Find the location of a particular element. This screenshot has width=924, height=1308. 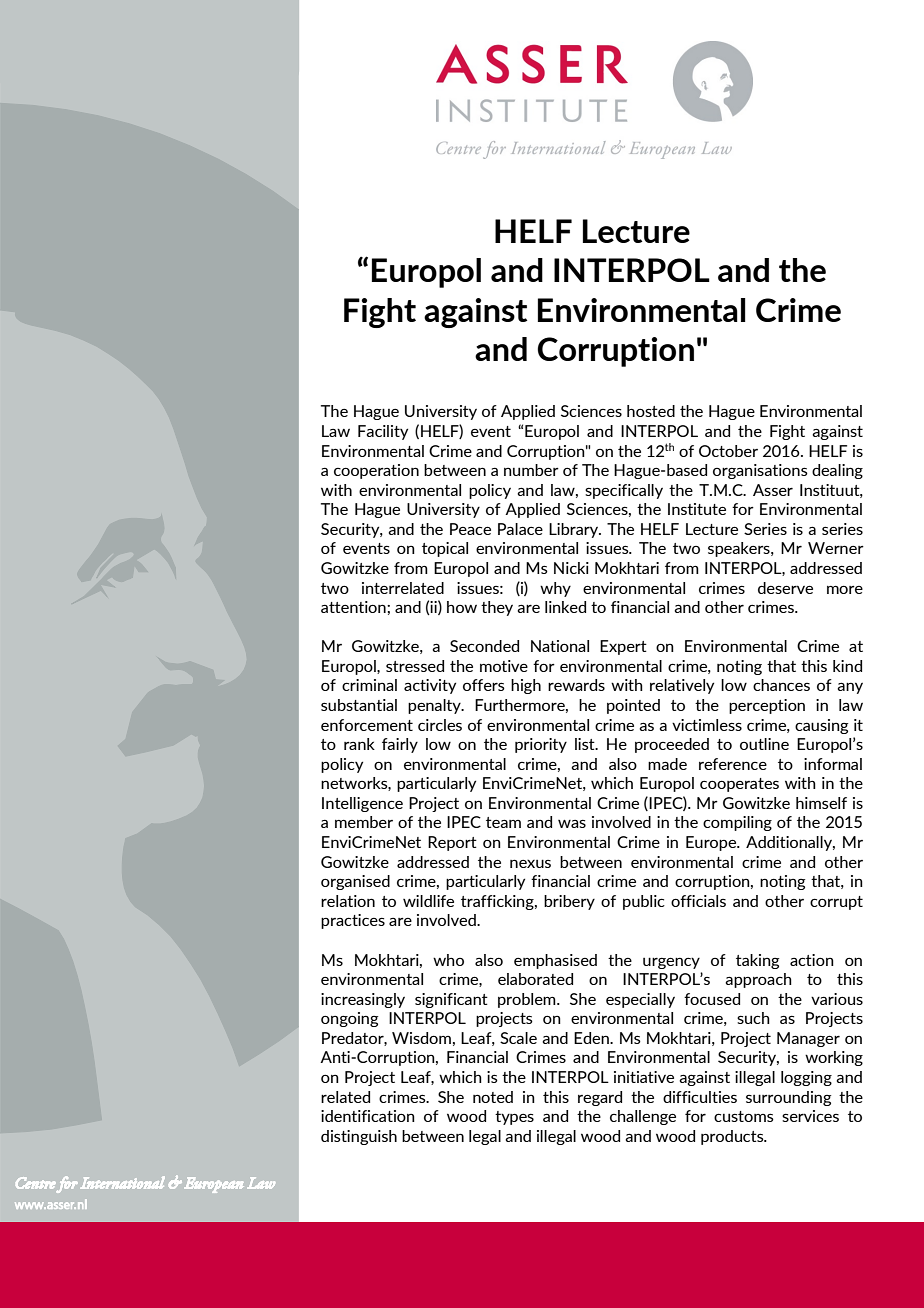

Expert is located at coordinates (623, 647).
